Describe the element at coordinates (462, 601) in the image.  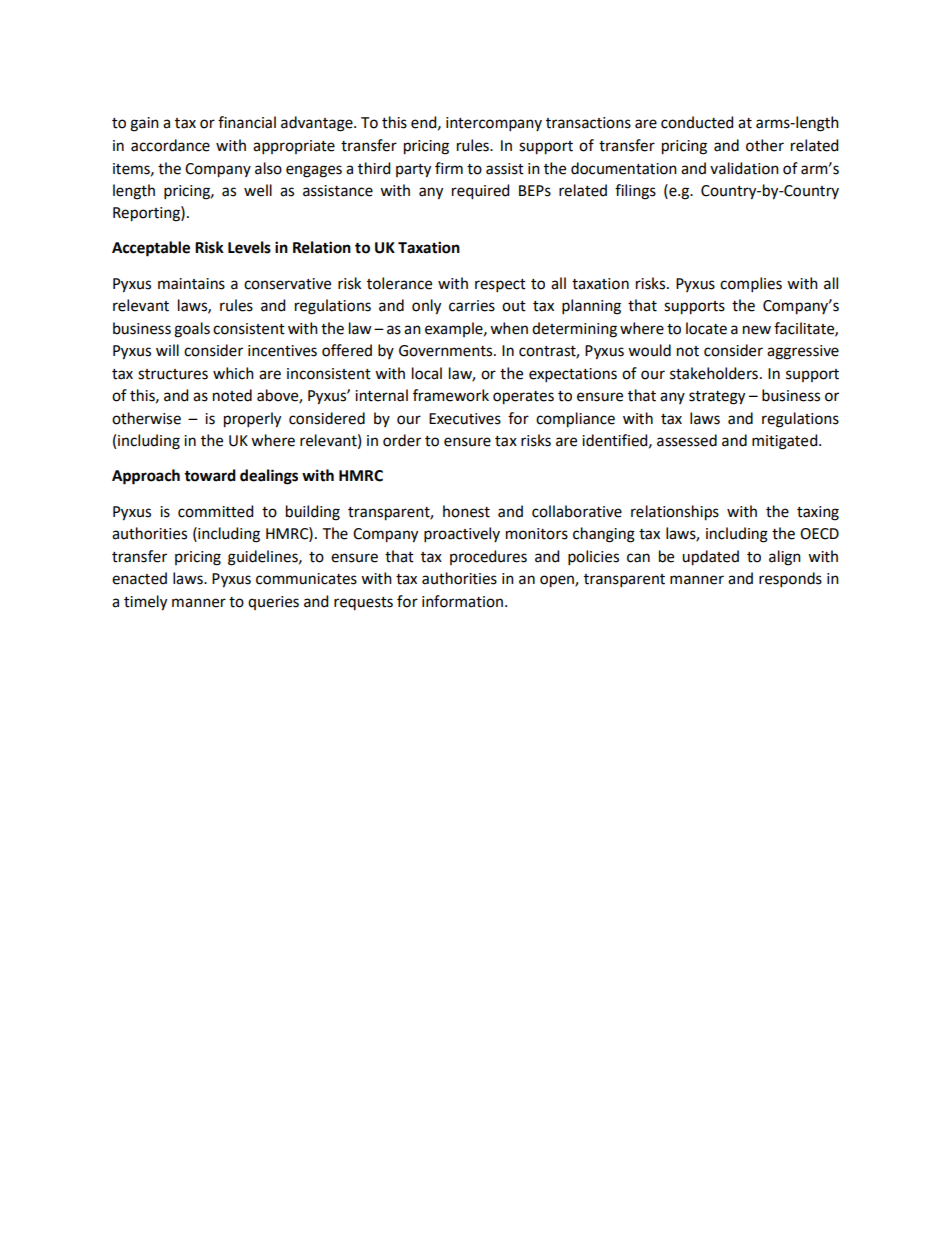
I see `information` at that location.
